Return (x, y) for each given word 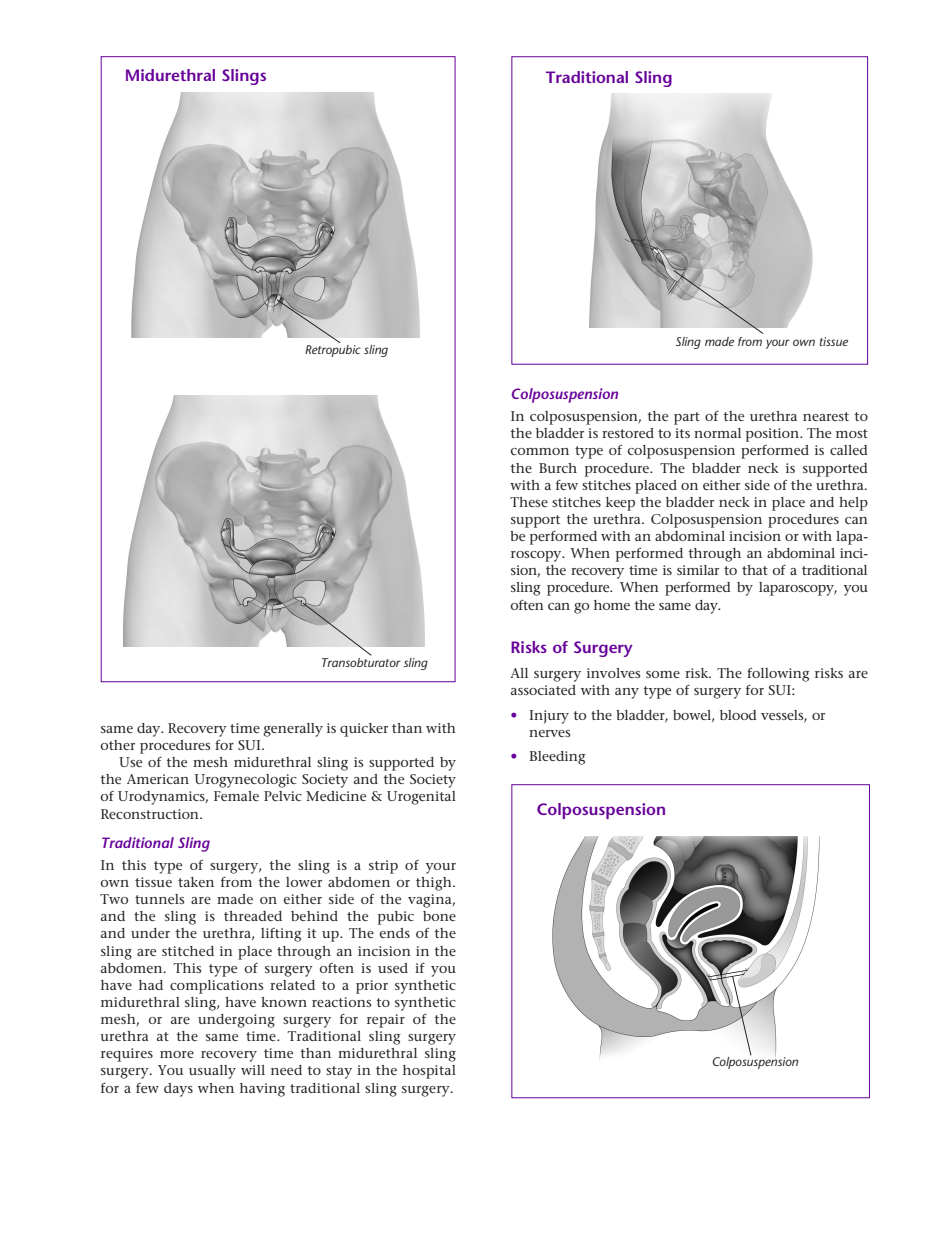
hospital (429, 1072)
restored (628, 433)
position (773, 435)
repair (386, 1021)
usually (212, 1072)
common (539, 451)
